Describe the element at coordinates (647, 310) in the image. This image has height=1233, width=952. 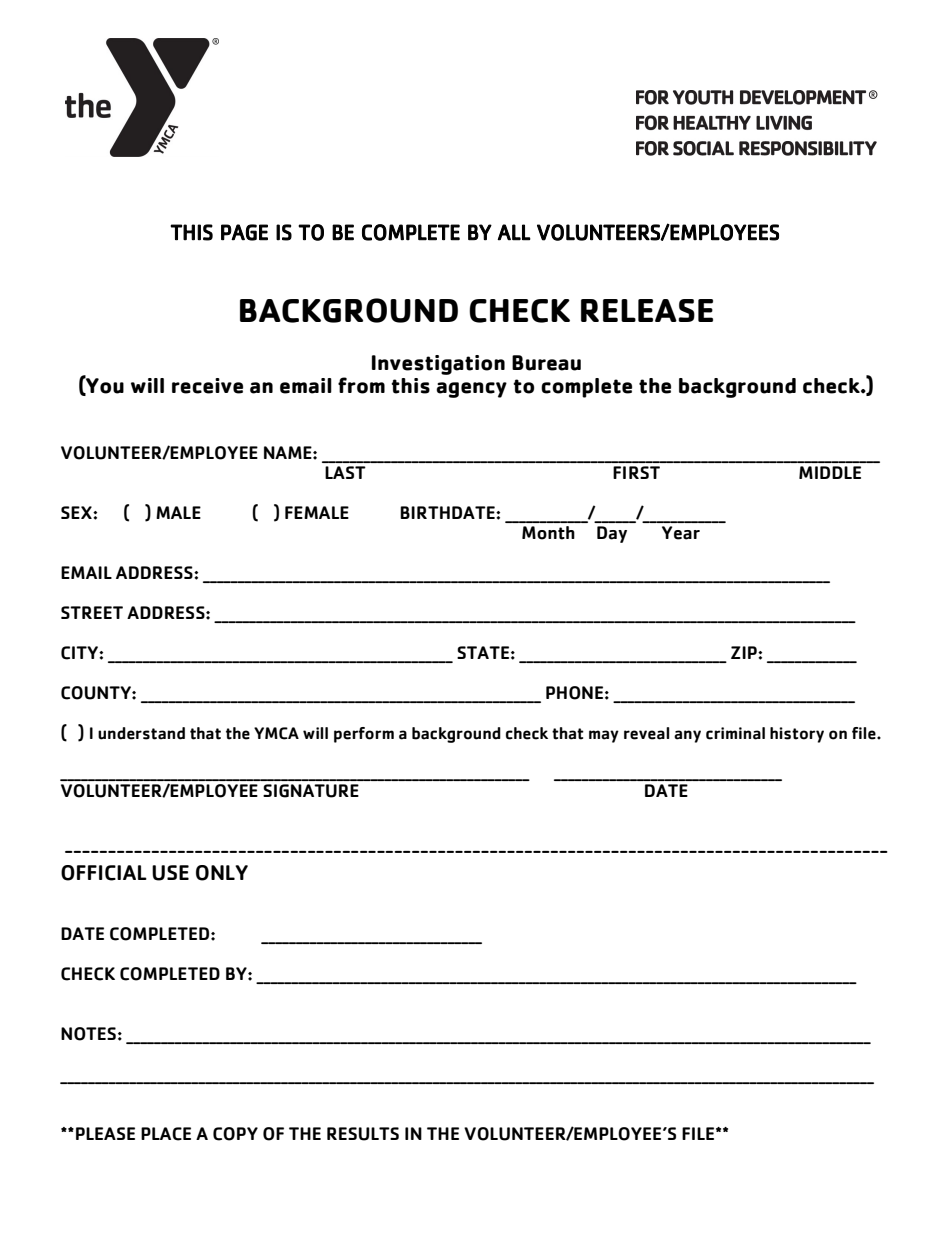
I see `RELEASE` at that location.
